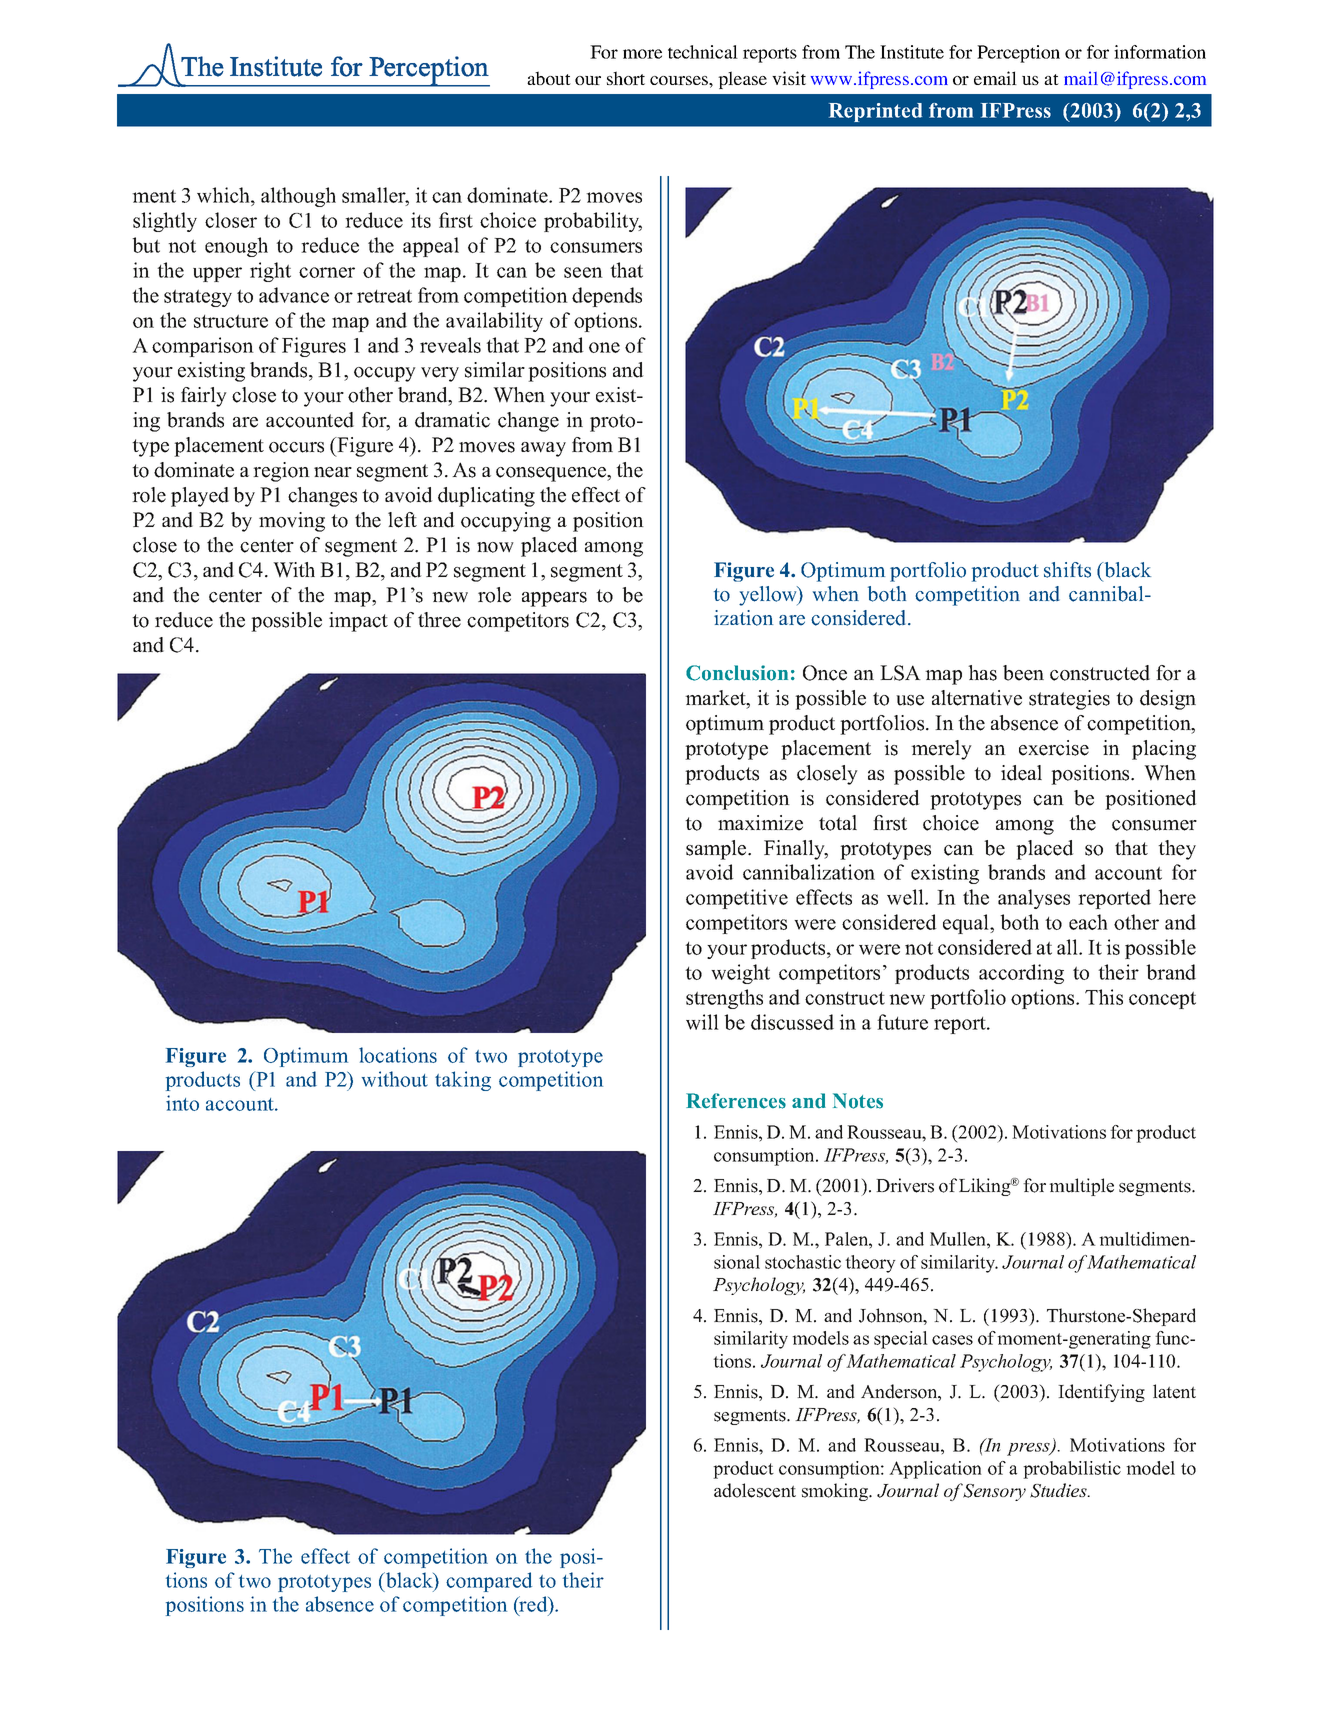 The width and height of the screenshot is (1329, 1720). What do you see at coordinates (1067, 570) in the screenshot?
I see `shifts` at bounding box center [1067, 570].
